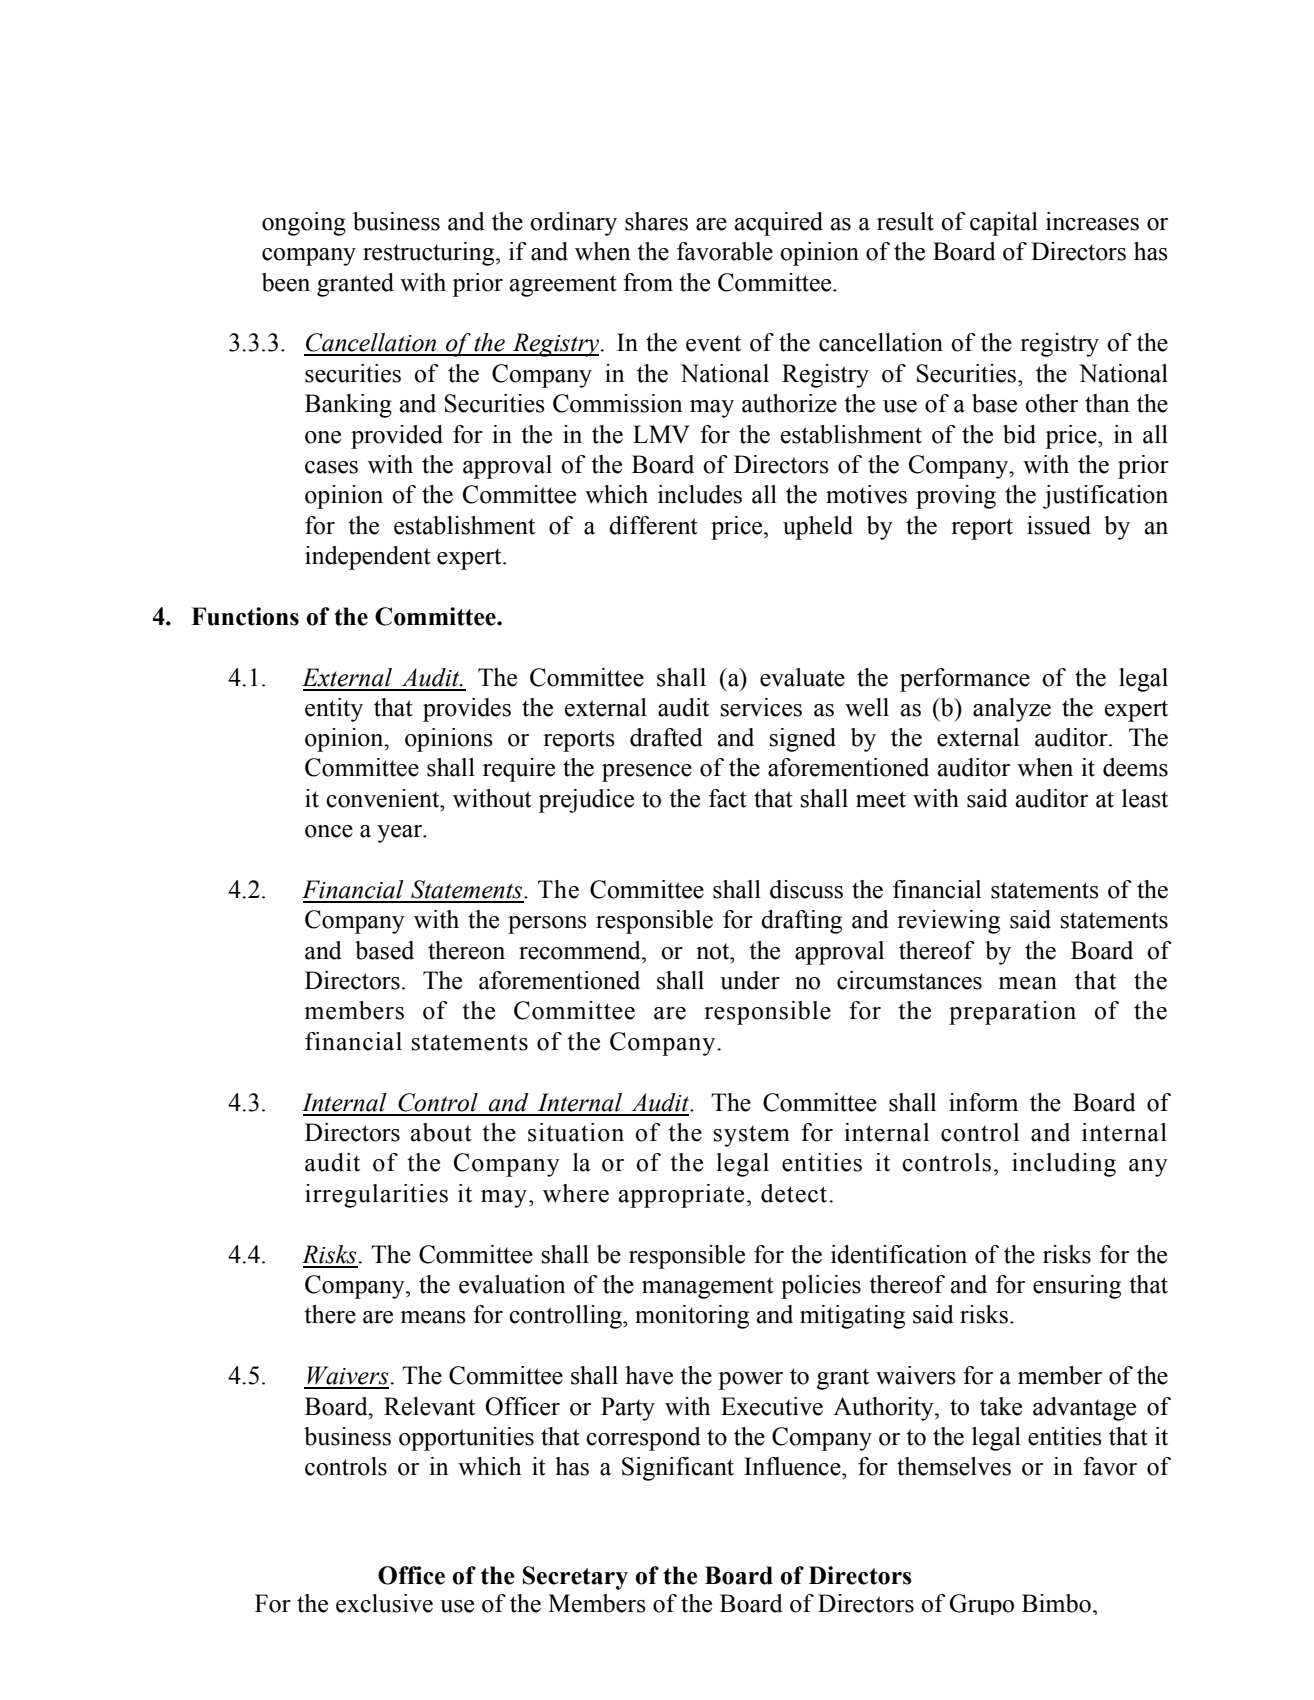 The image size is (1314, 1700). I want to click on reviewing, so click(948, 922).
